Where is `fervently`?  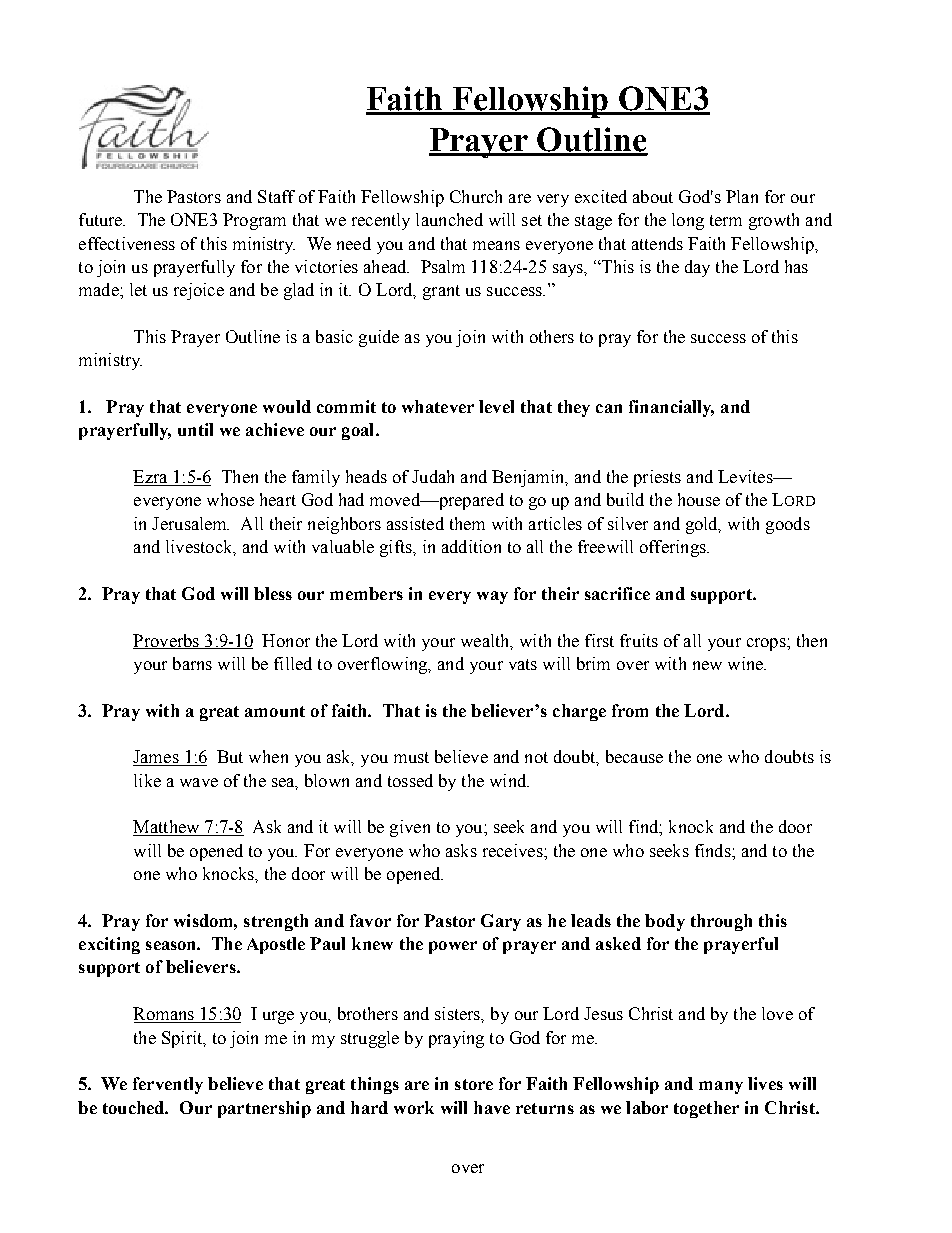
fervently is located at coordinates (168, 1085).
